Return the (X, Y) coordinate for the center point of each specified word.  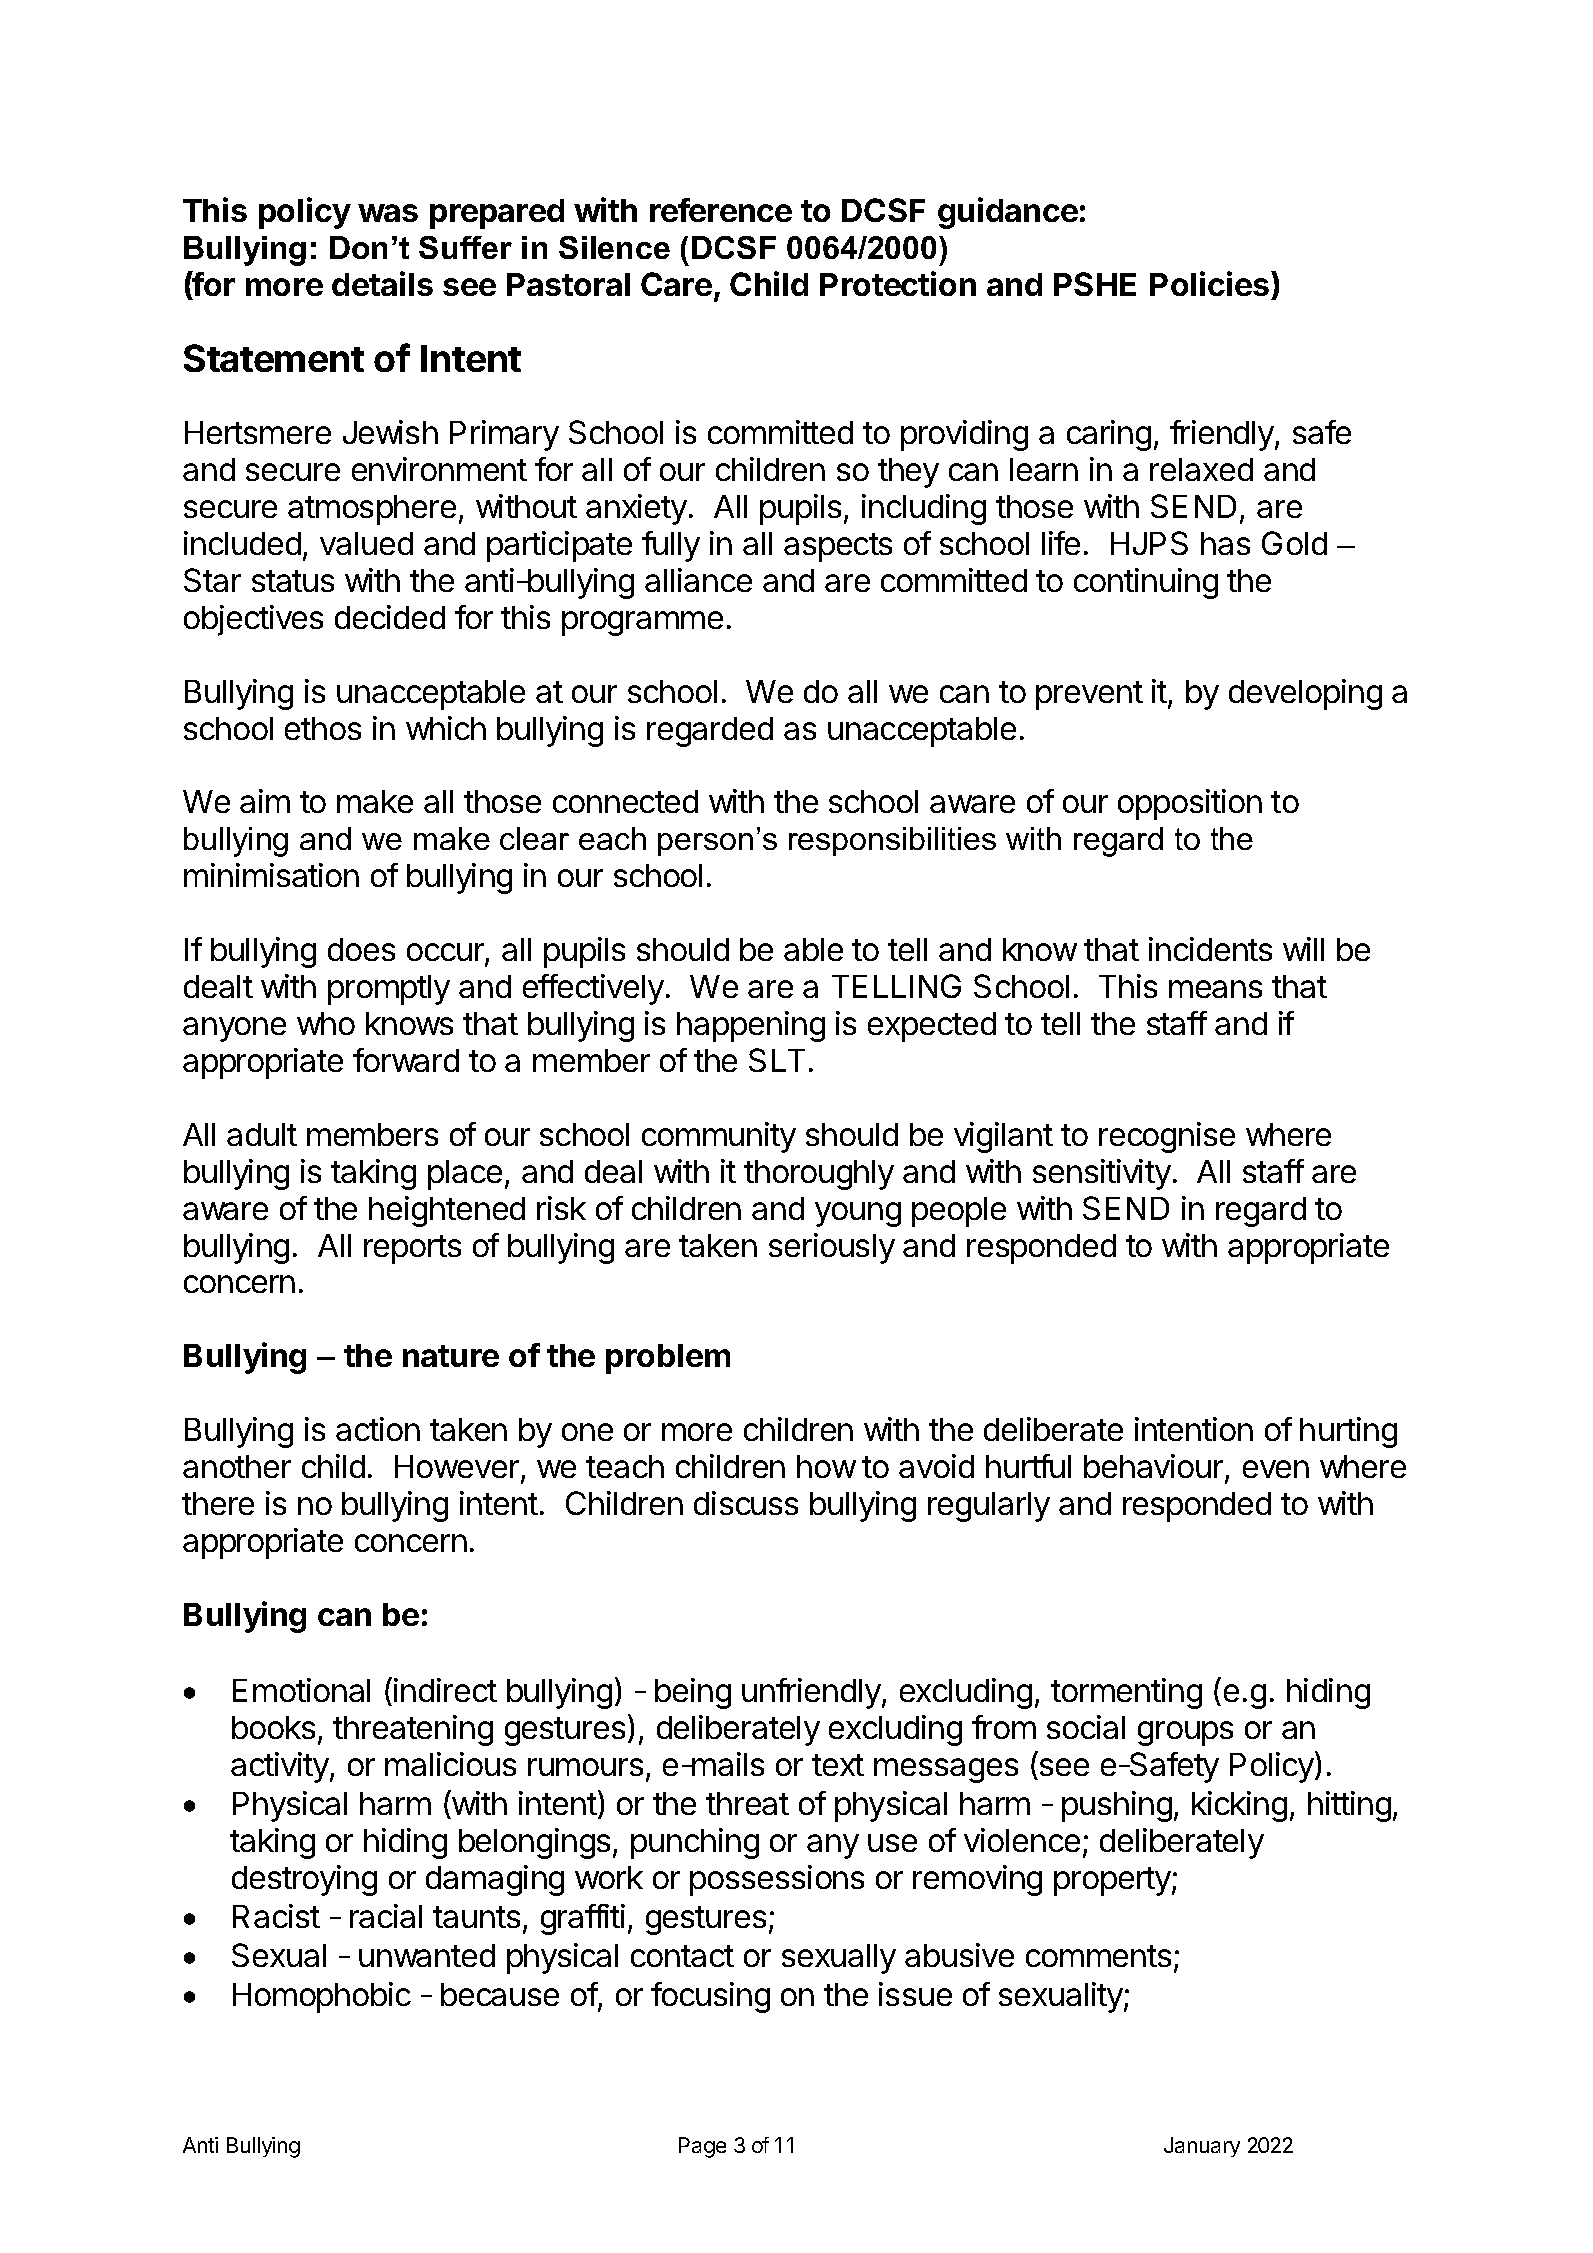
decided (390, 617)
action (378, 1429)
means (1215, 989)
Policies (1211, 285)
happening (751, 1026)
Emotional (301, 1690)
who (326, 1023)
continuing (1146, 583)
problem (668, 1359)
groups (1185, 1733)
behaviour (1155, 1468)
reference (721, 210)
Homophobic (322, 1997)
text (838, 1765)
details (382, 283)
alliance (698, 580)
